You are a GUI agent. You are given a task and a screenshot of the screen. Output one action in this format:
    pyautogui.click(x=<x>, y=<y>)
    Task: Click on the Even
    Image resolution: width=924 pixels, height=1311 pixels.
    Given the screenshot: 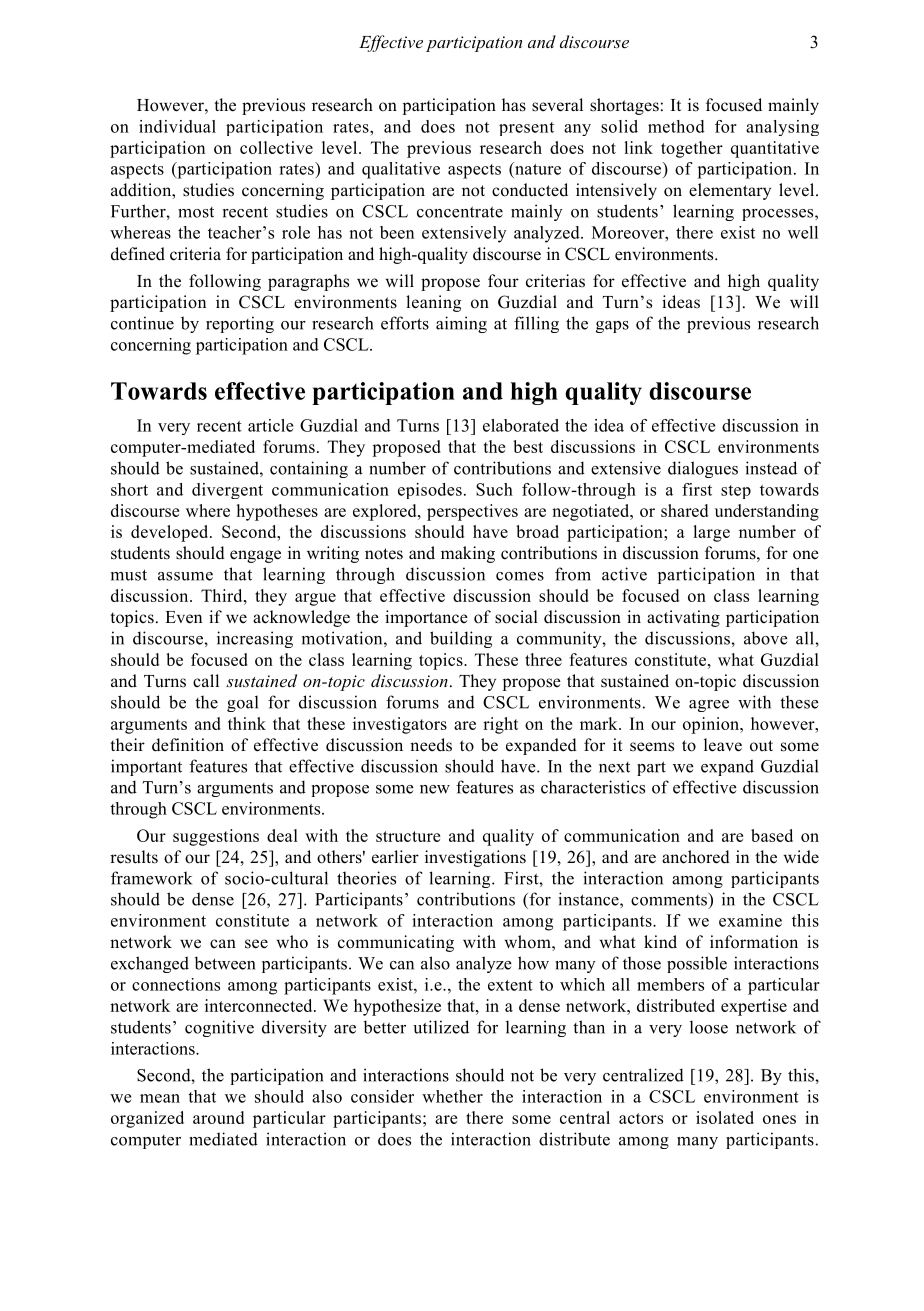 What is the action you would take?
    pyautogui.click(x=183, y=617)
